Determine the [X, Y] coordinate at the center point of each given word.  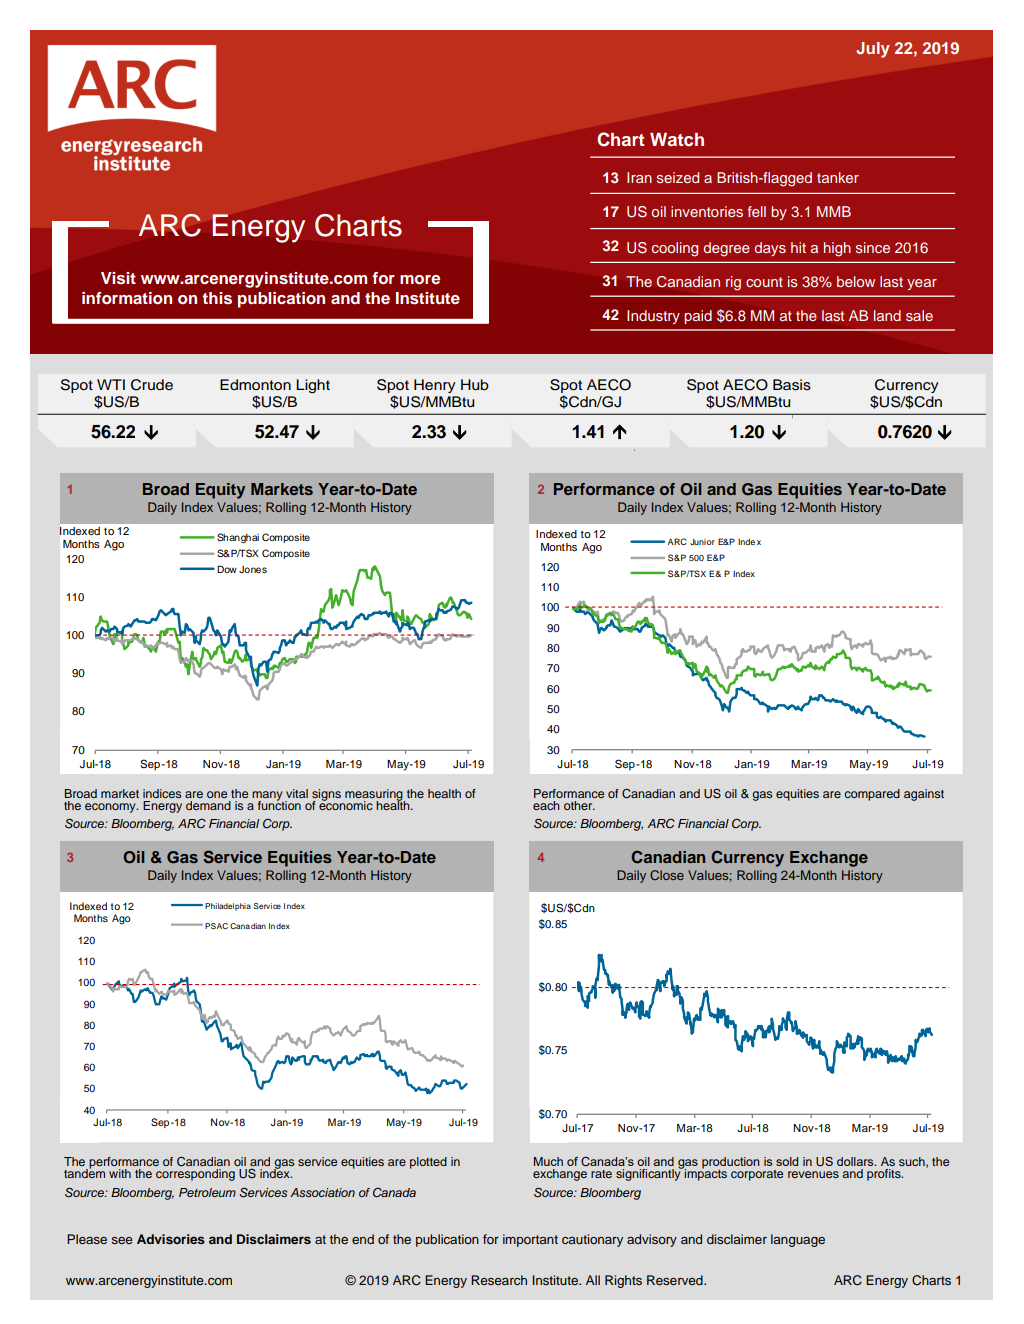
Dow [227, 569]
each [546, 805]
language [798, 1240]
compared [872, 795]
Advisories [171, 1239]
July [873, 50]
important [530, 1240]
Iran [639, 177]
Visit [118, 278]
